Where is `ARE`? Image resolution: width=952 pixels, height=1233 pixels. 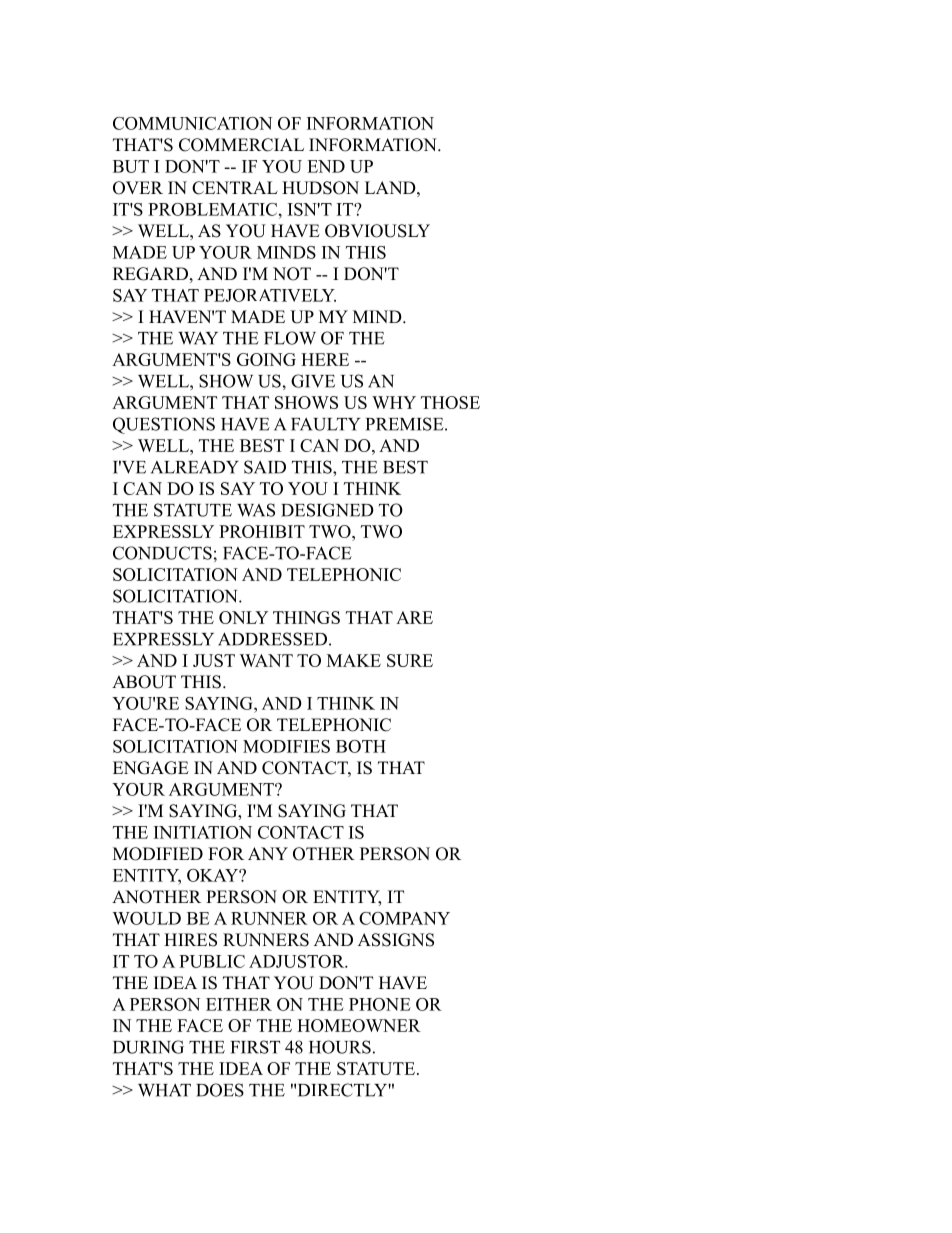
ARE is located at coordinates (414, 617).
